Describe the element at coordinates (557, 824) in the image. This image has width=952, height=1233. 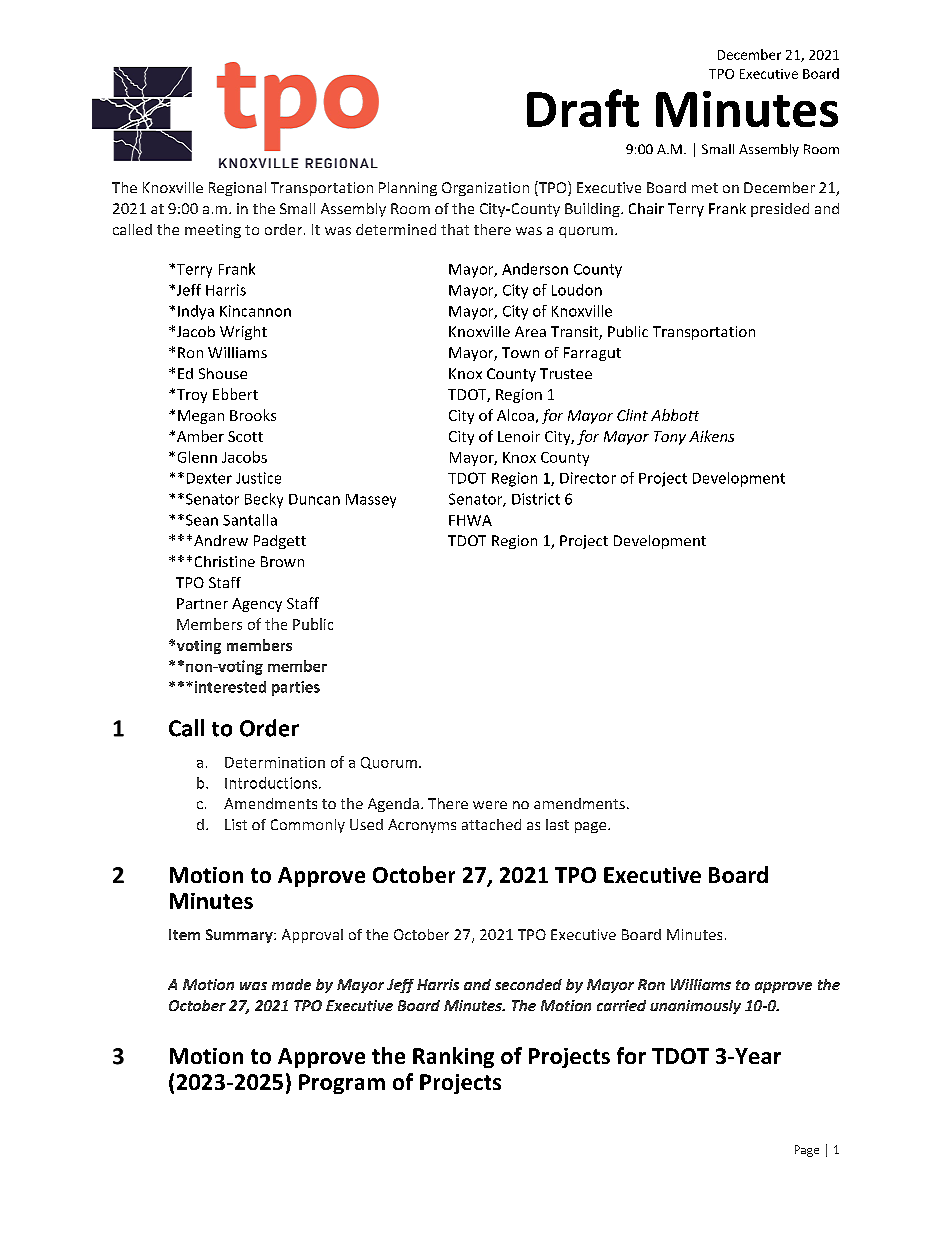
I see `last` at that location.
